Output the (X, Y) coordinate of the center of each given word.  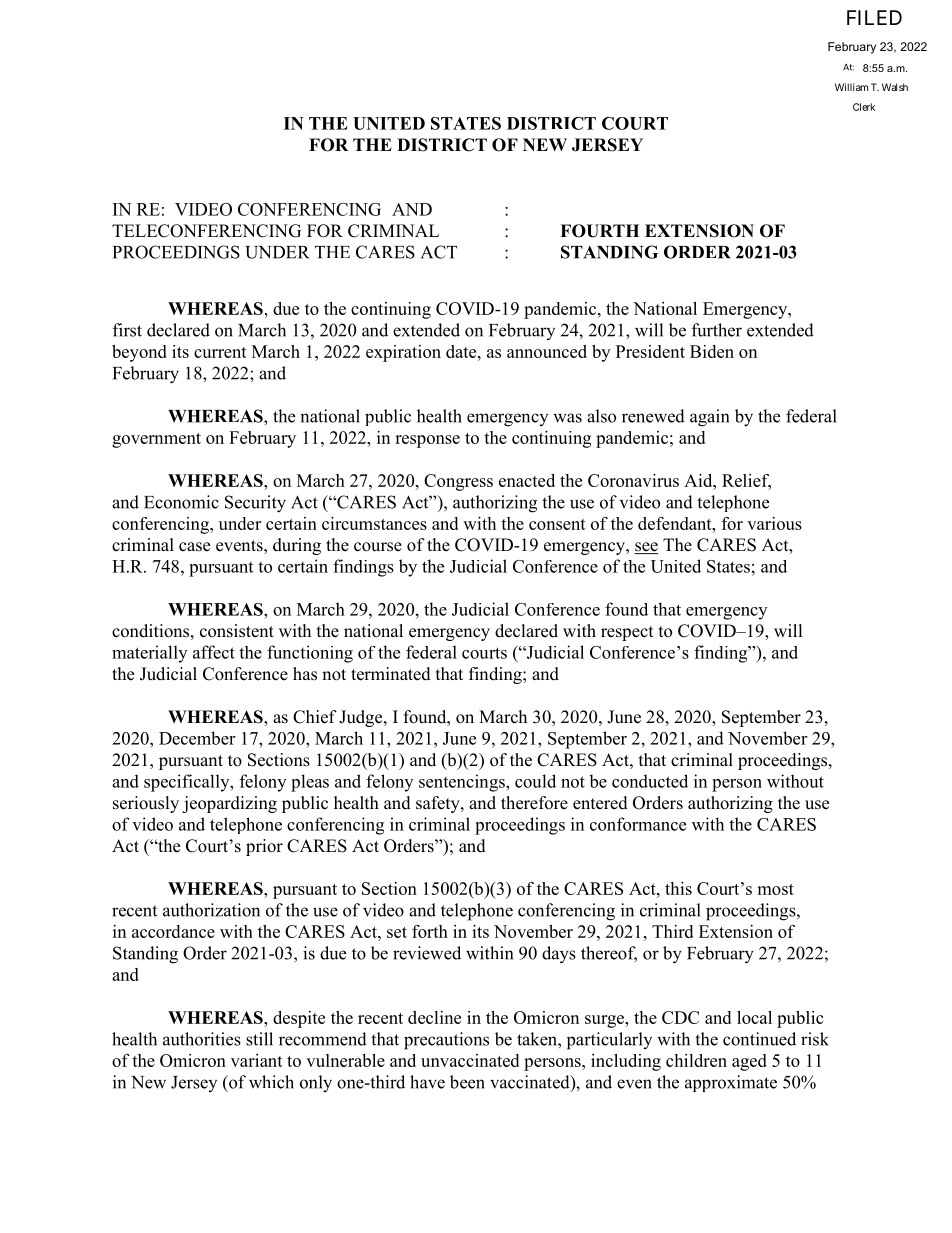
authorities (202, 1039)
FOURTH (599, 231)
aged (749, 1062)
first (127, 330)
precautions (446, 1041)
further (717, 330)
